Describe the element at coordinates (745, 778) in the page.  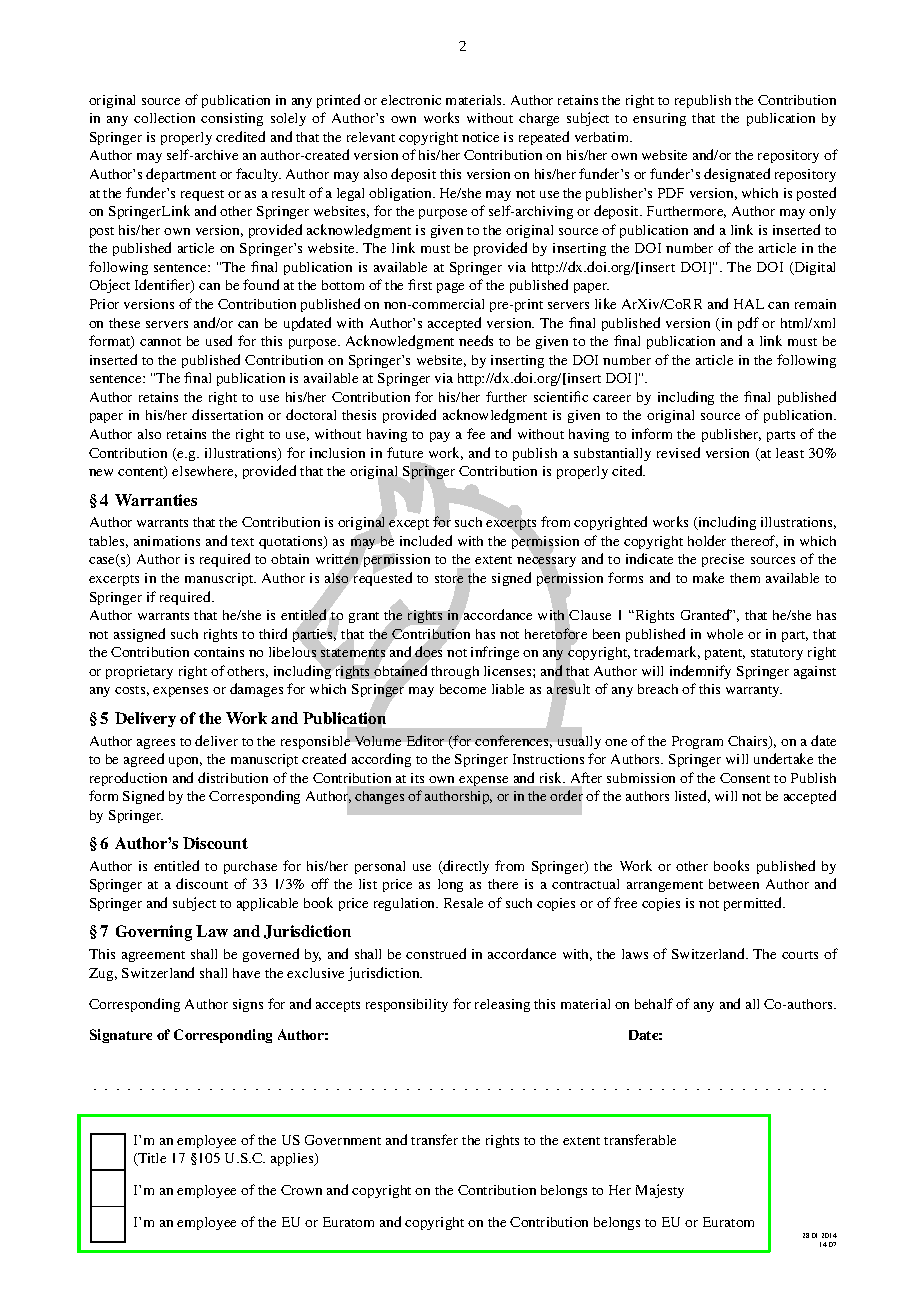
I see `Consent` at that location.
